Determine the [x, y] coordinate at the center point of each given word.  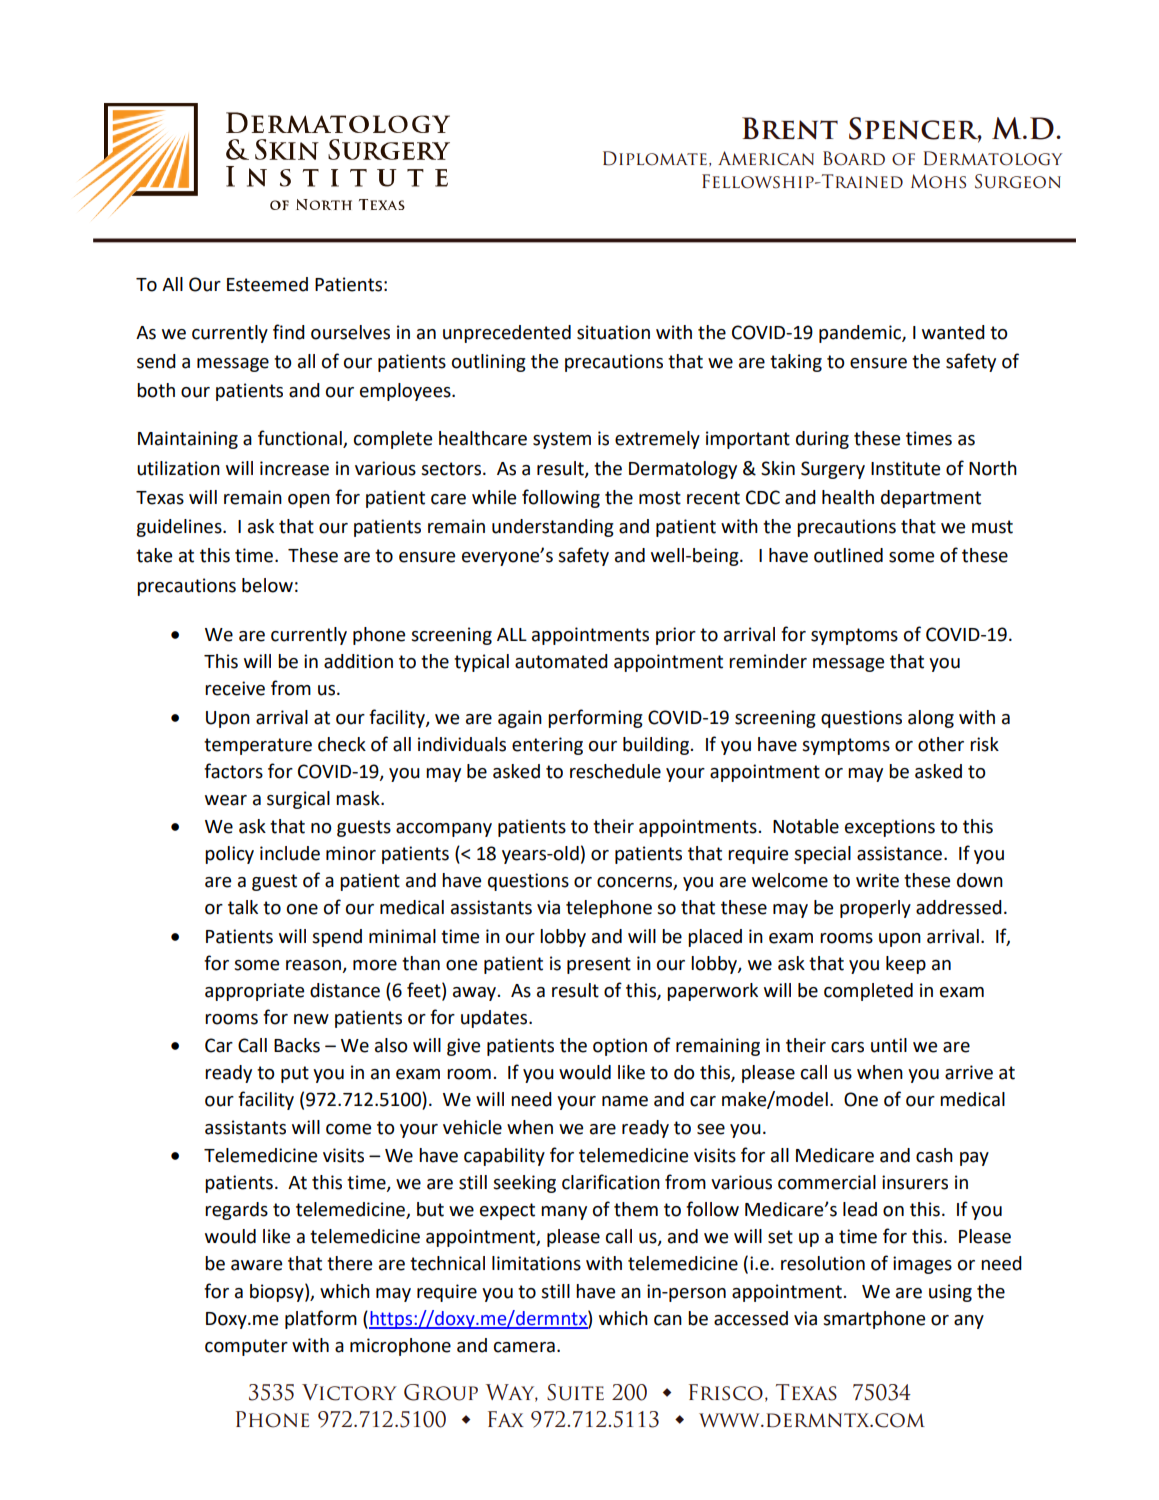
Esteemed [267, 284]
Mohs [938, 181]
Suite [575, 1392]
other [941, 744]
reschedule [615, 771]
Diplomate [655, 158]
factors [233, 771]
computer [246, 1347]
